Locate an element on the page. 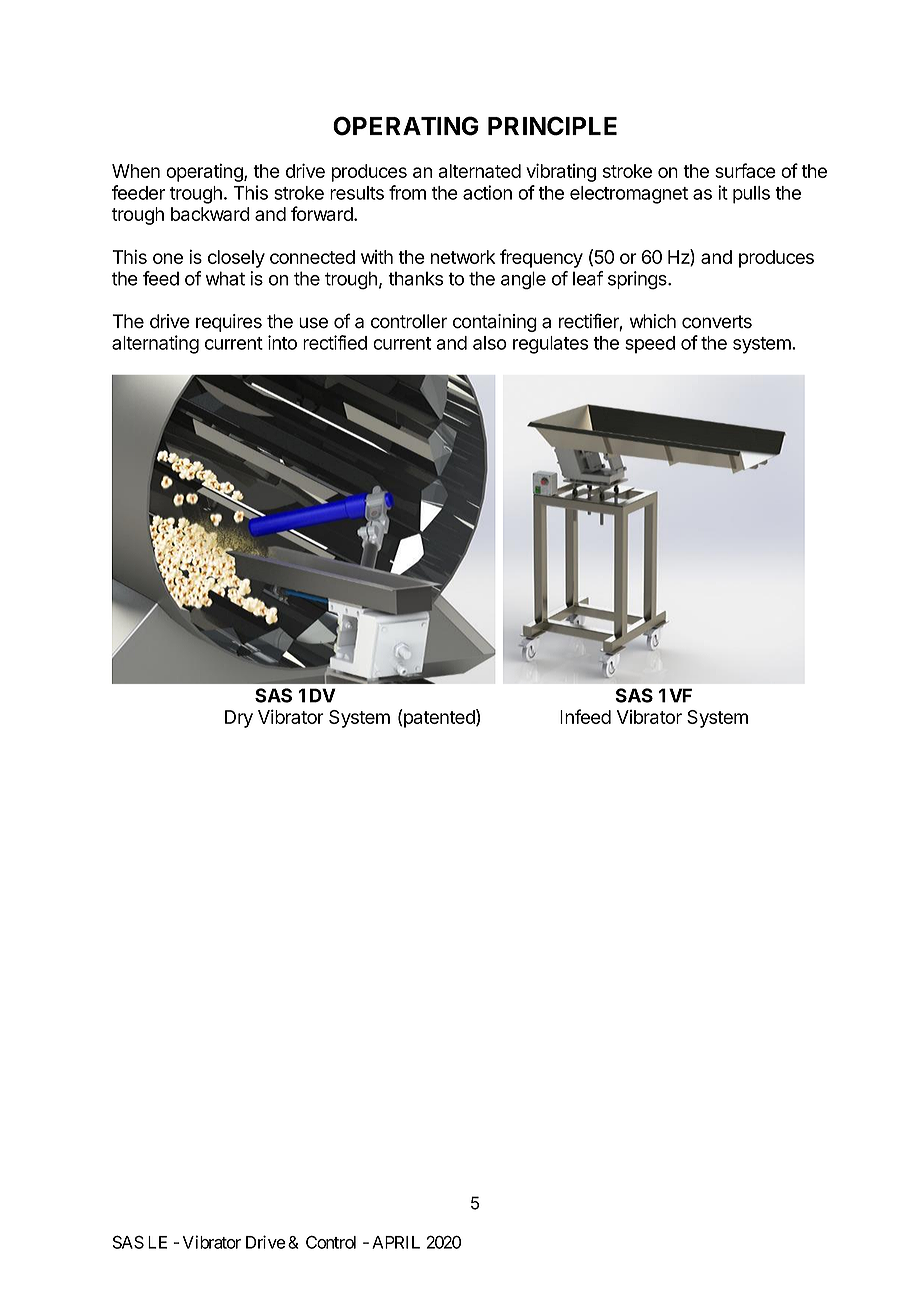 The image size is (924, 1309). speed is located at coordinates (650, 345).
